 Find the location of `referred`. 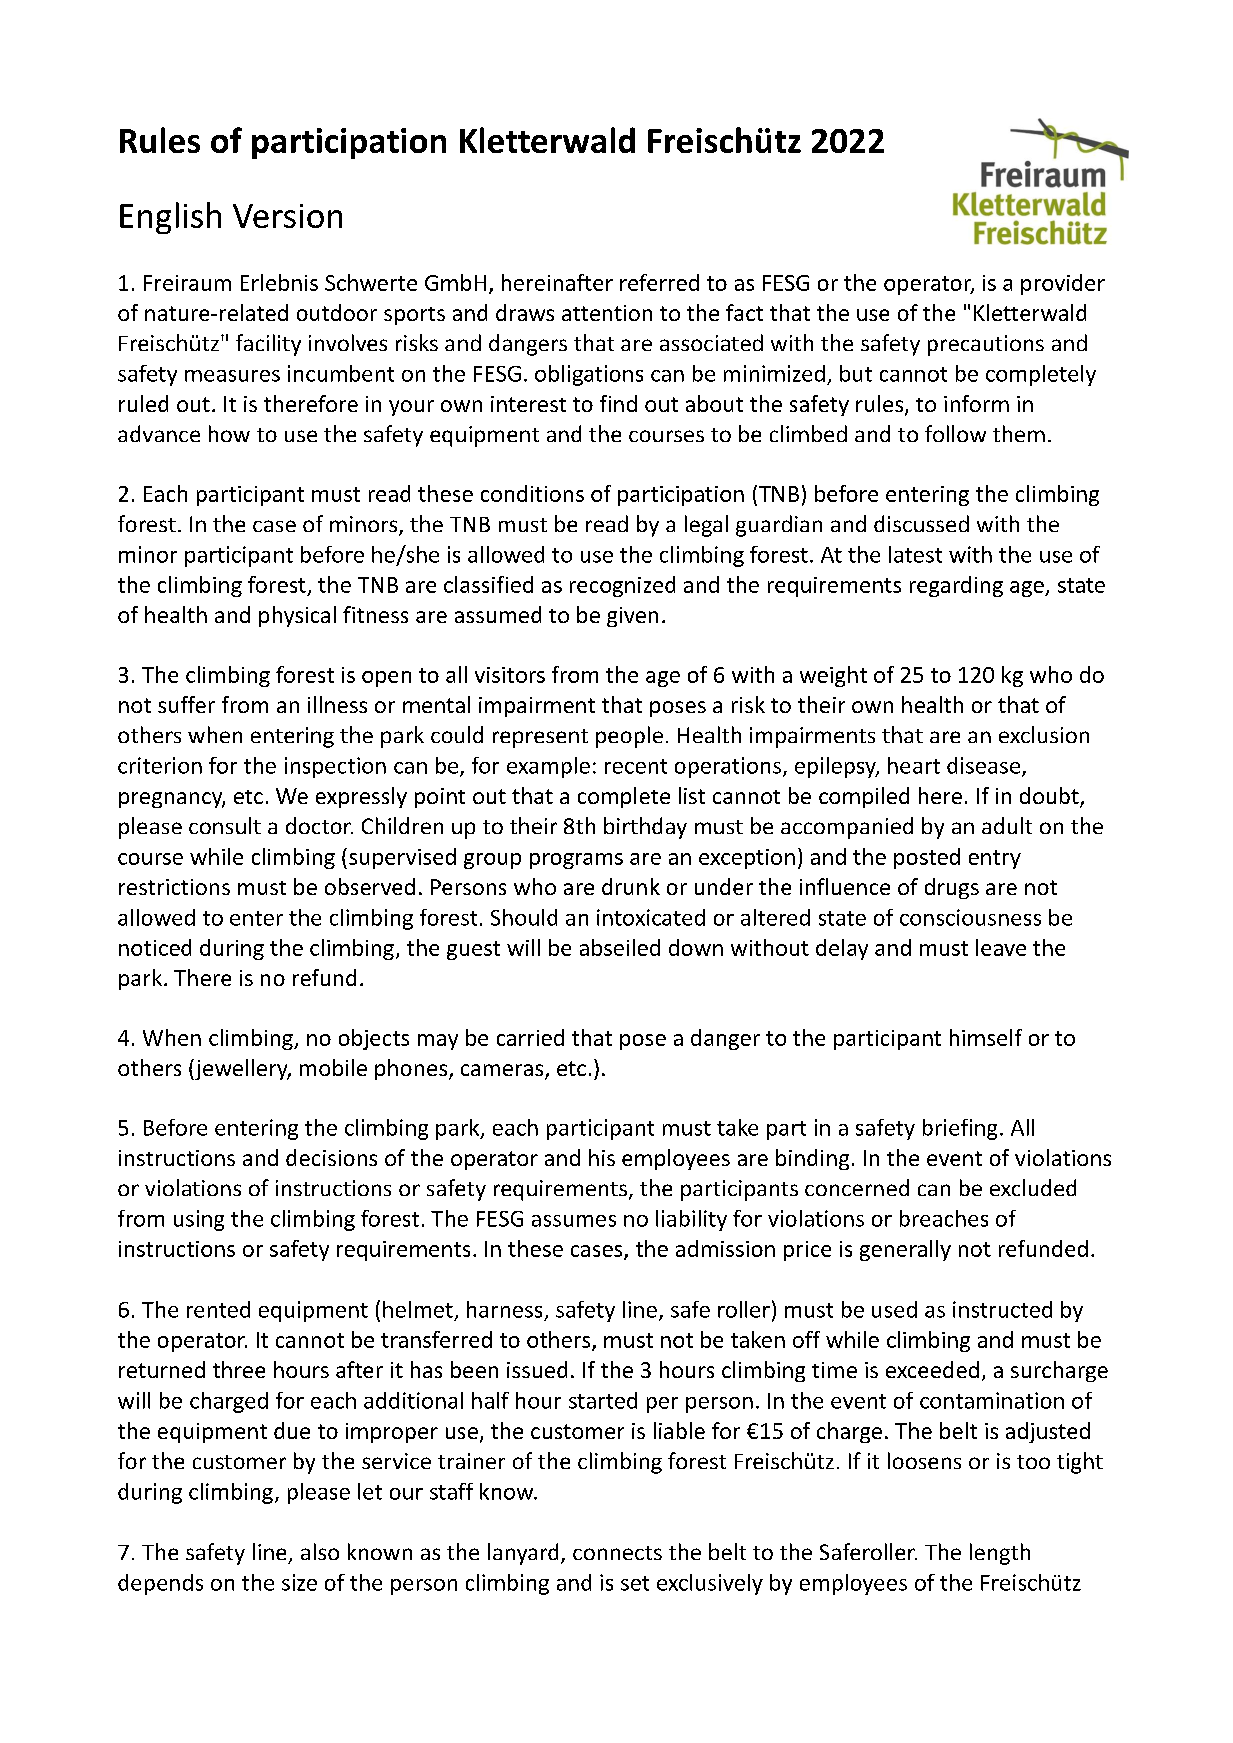

referred is located at coordinates (659, 282).
